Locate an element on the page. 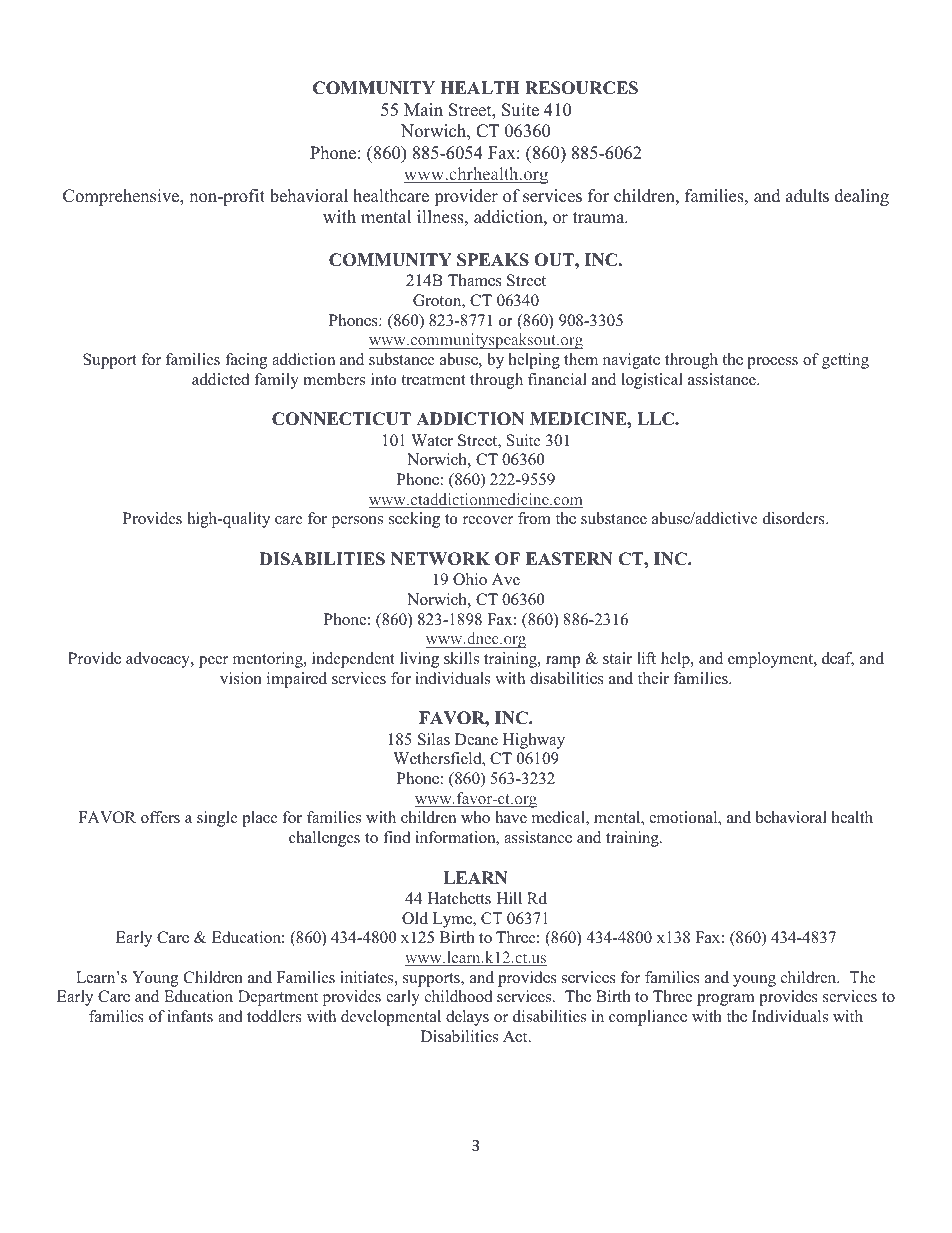 This document has width=952, height=1233. deaf is located at coordinates (838, 659).
